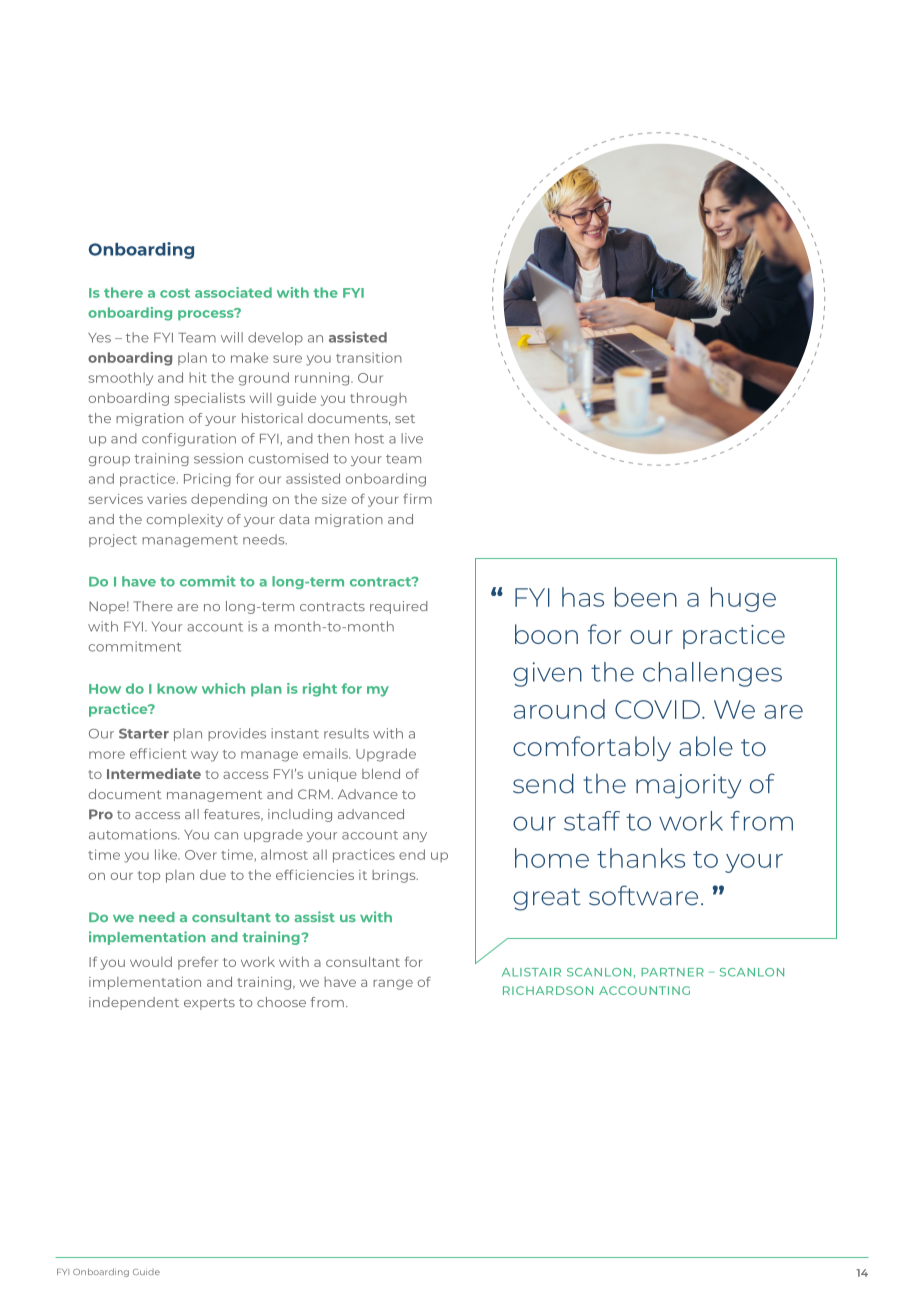 The width and height of the document is (924, 1308). What do you see at coordinates (417, 498) in the document?
I see `firm` at bounding box center [417, 498].
